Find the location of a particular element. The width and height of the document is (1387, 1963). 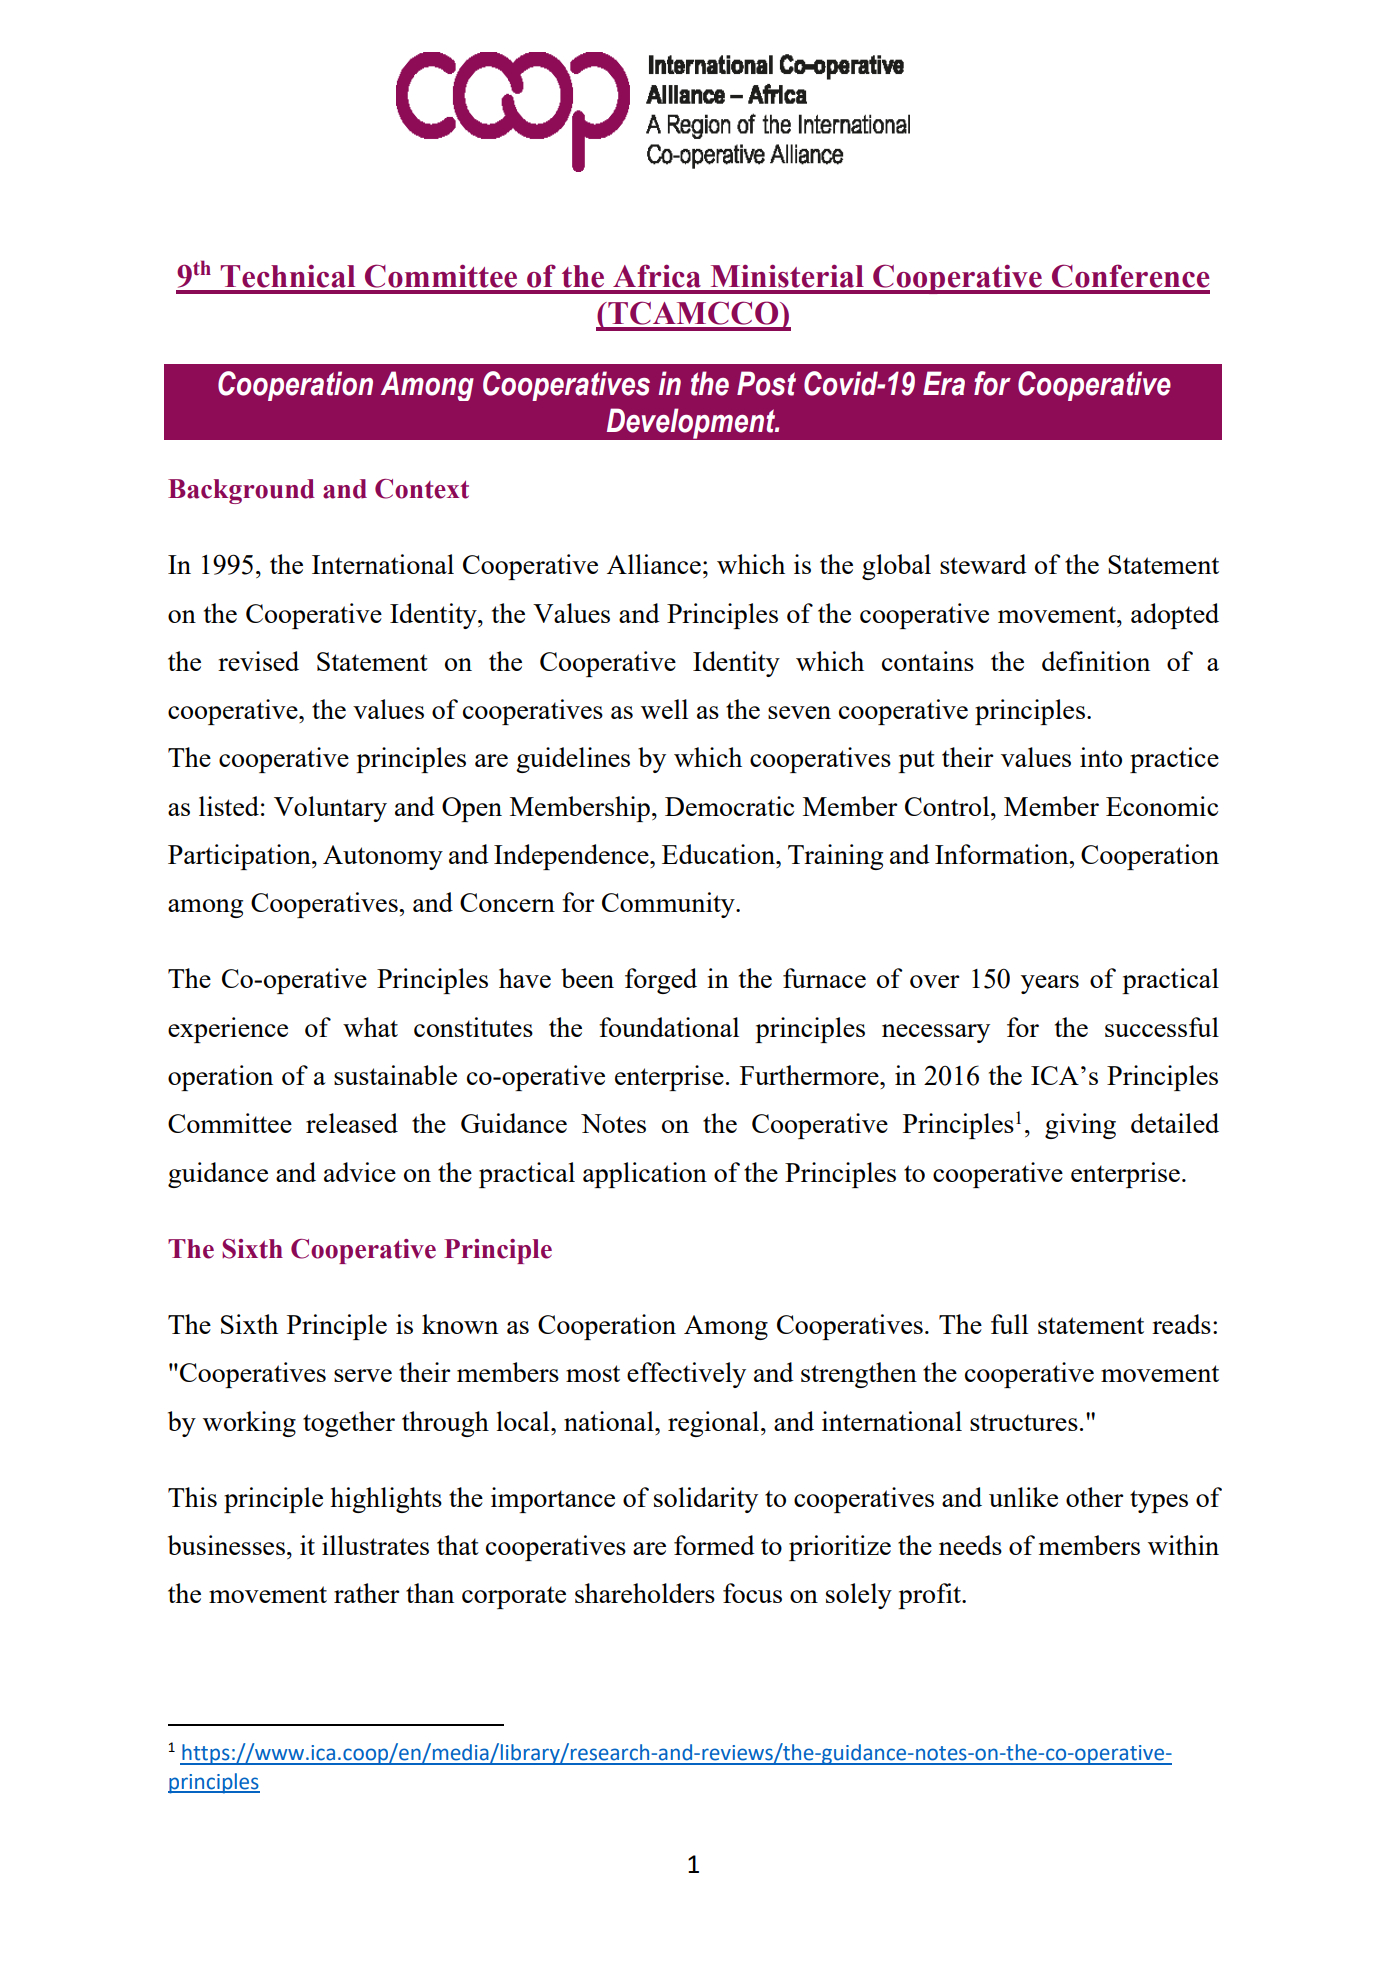

illustrates is located at coordinates (375, 1545).
